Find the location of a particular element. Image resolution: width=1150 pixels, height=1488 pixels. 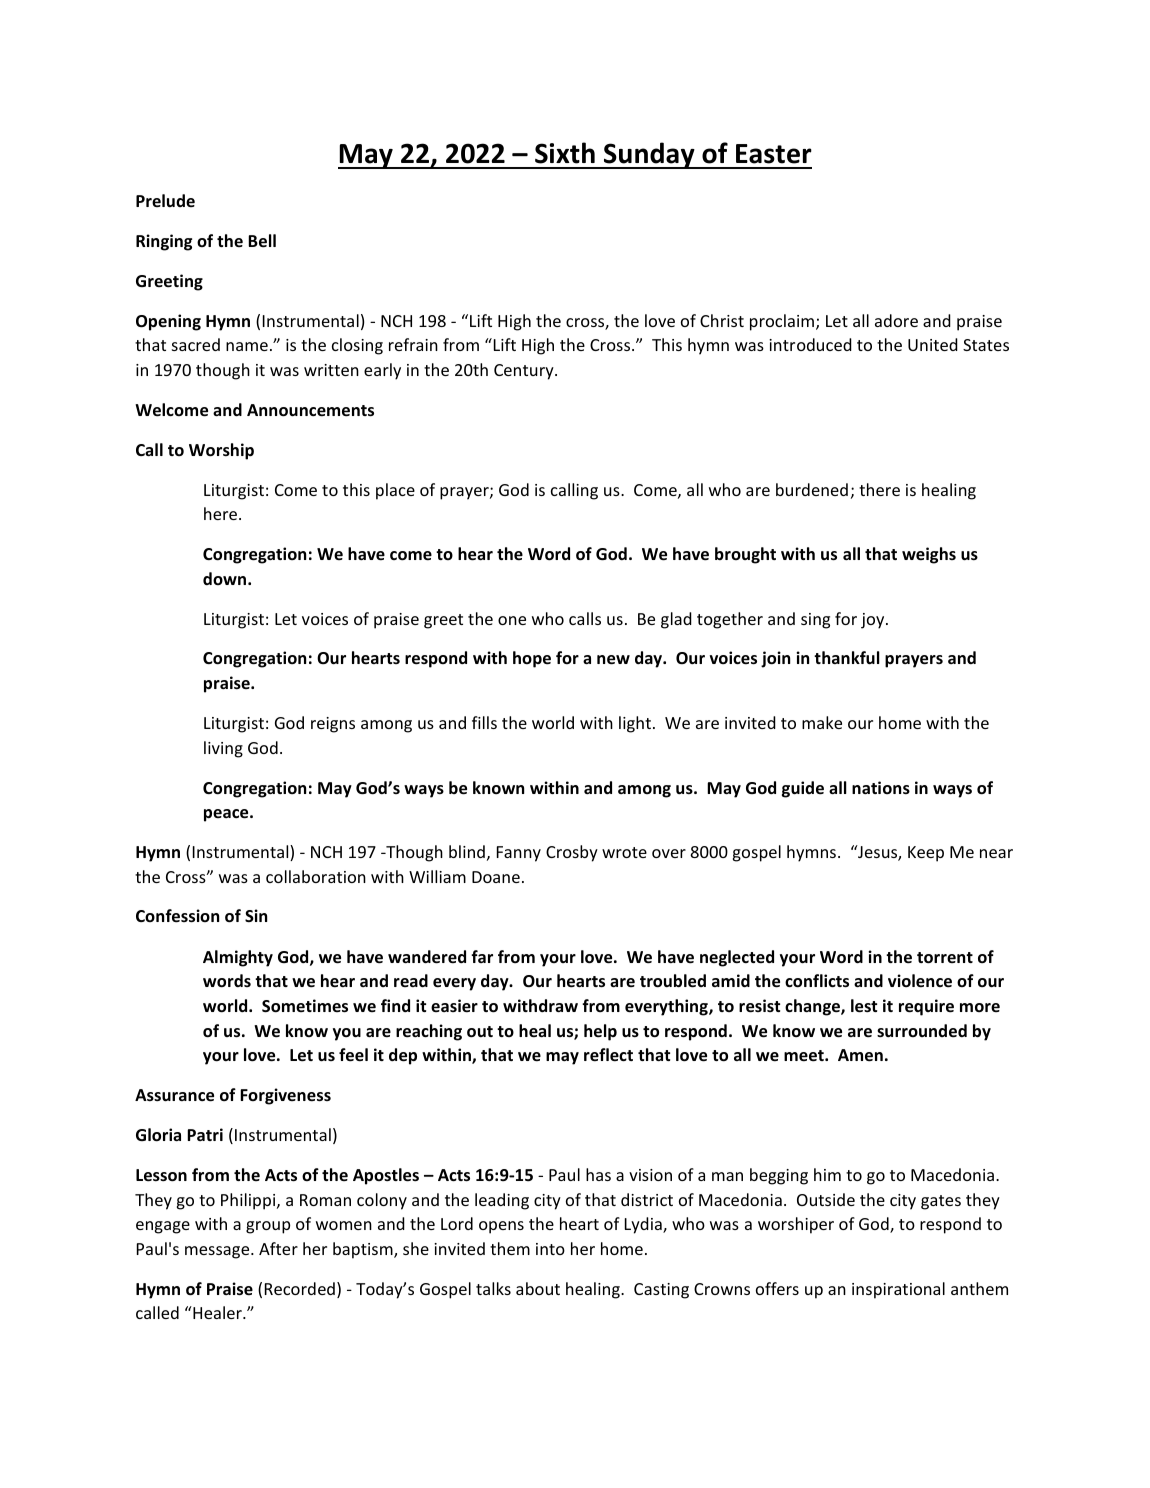

inspirational is located at coordinates (898, 1290).
